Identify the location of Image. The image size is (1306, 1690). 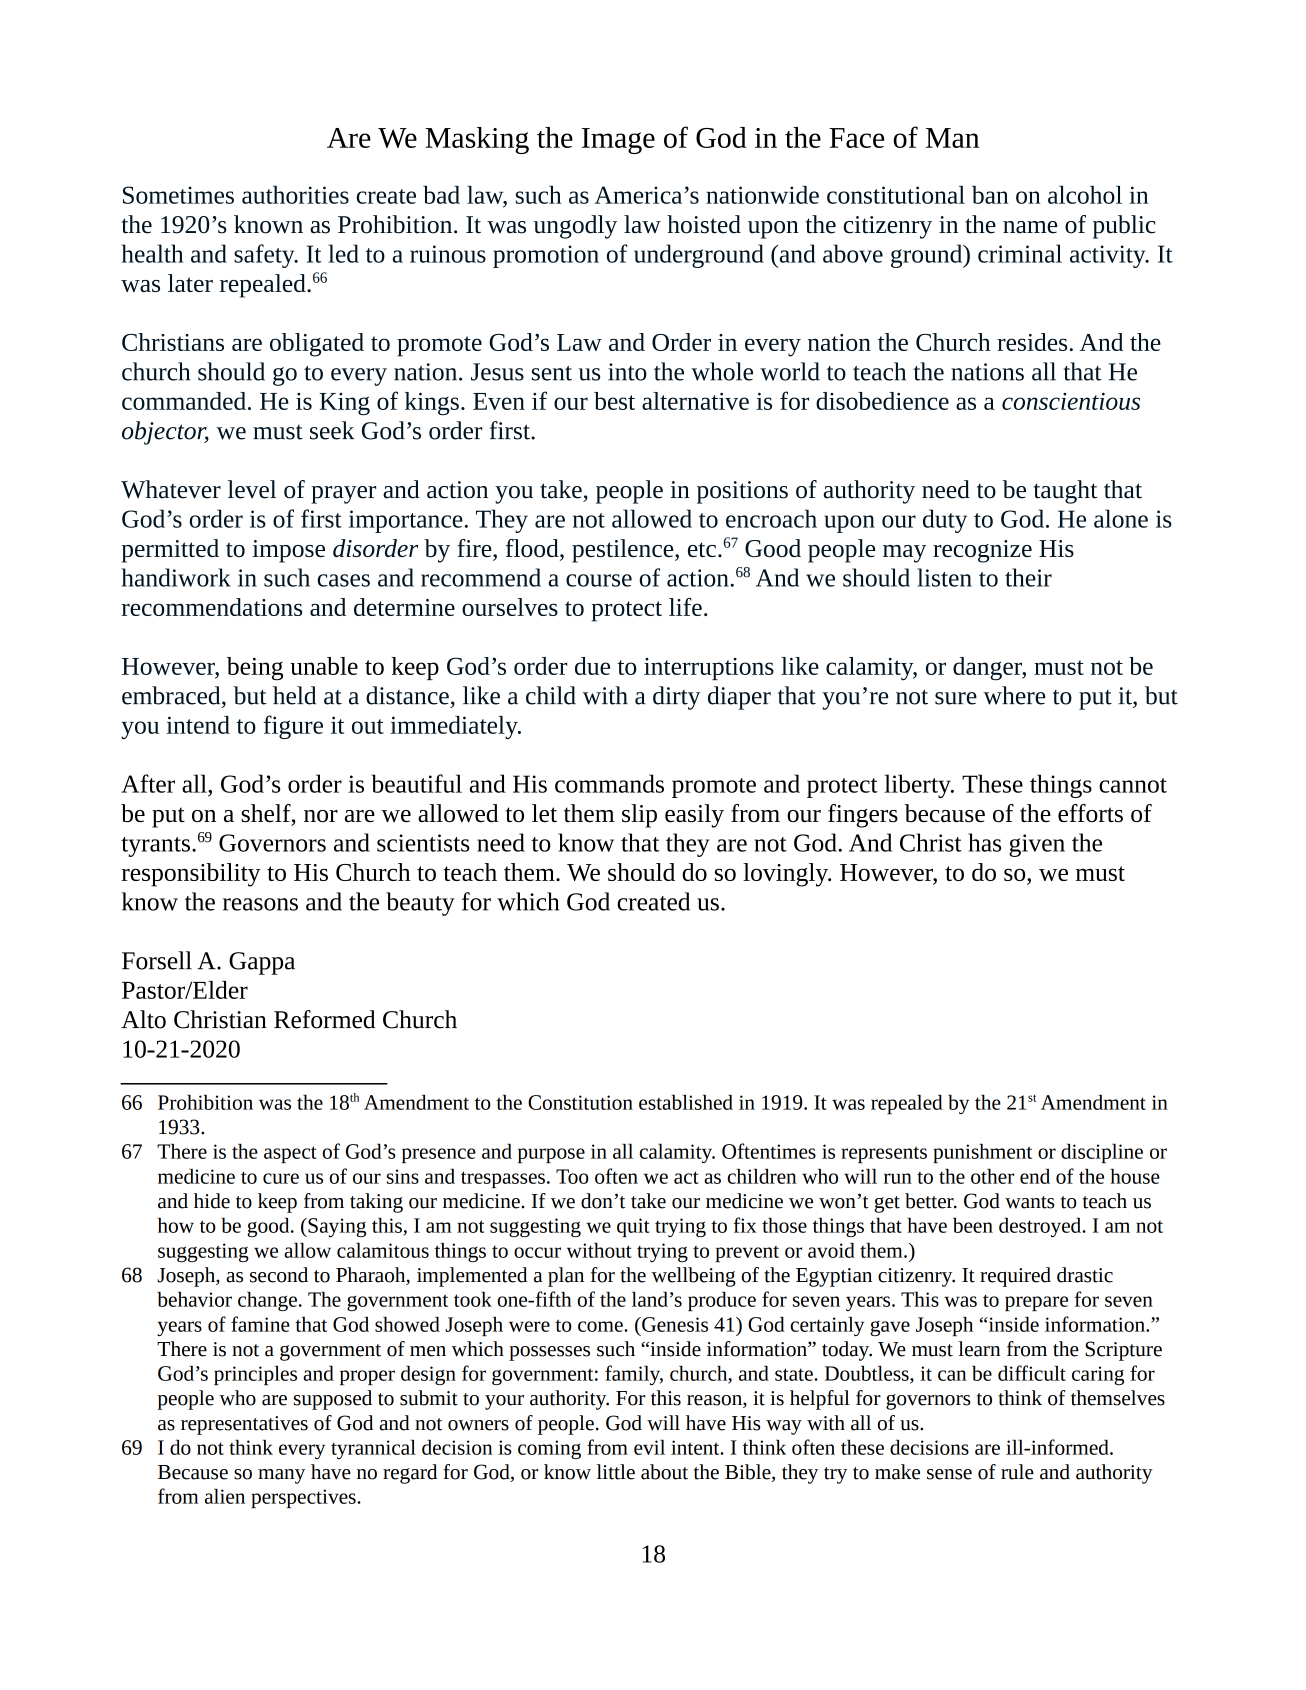
(618, 141).
